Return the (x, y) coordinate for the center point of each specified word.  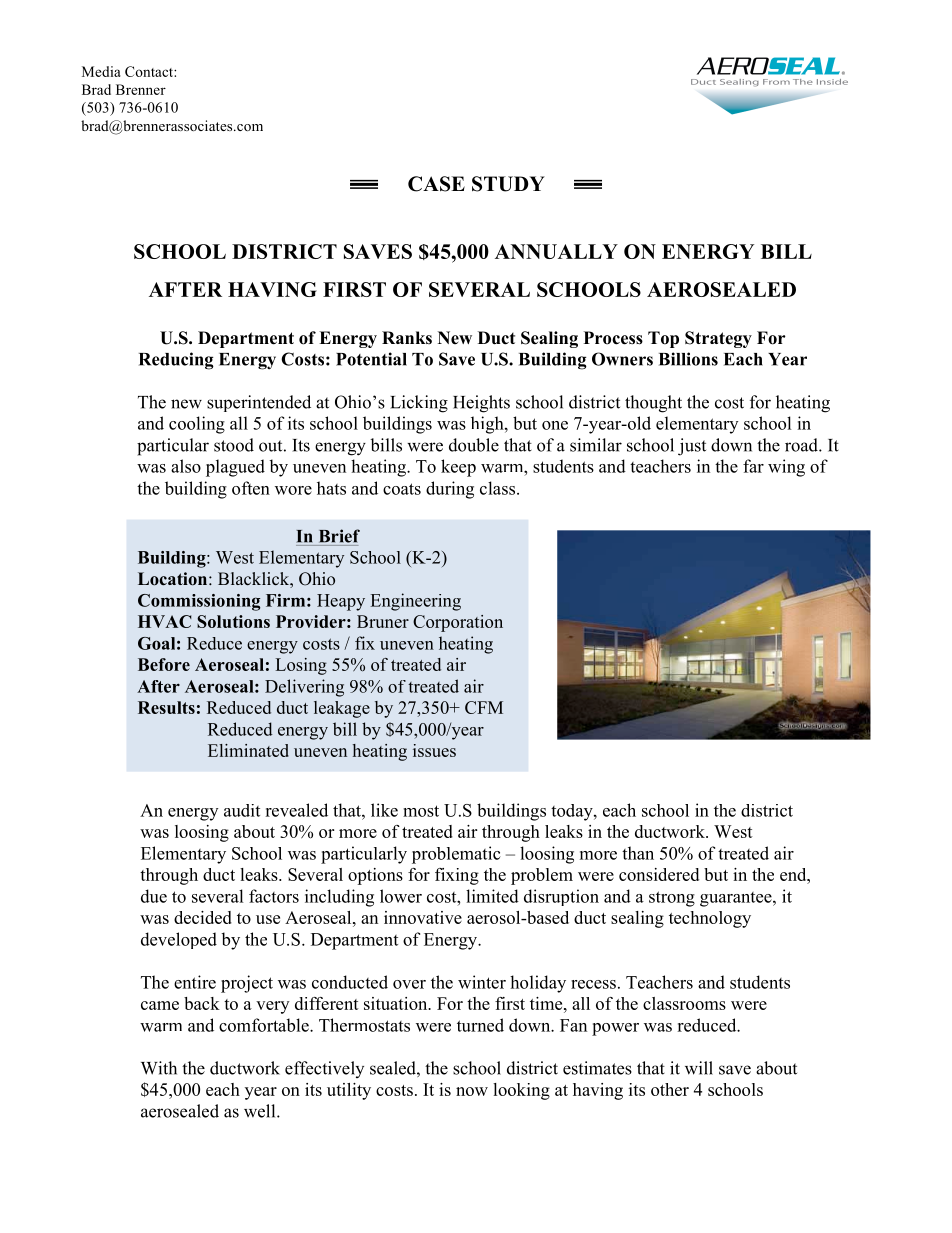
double (474, 445)
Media (101, 71)
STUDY (508, 184)
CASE (436, 184)
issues (434, 750)
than (638, 853)
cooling (197, 425)
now (472, 1091)
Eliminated (248, 750)
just (692, 447)
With (159, 1068)
